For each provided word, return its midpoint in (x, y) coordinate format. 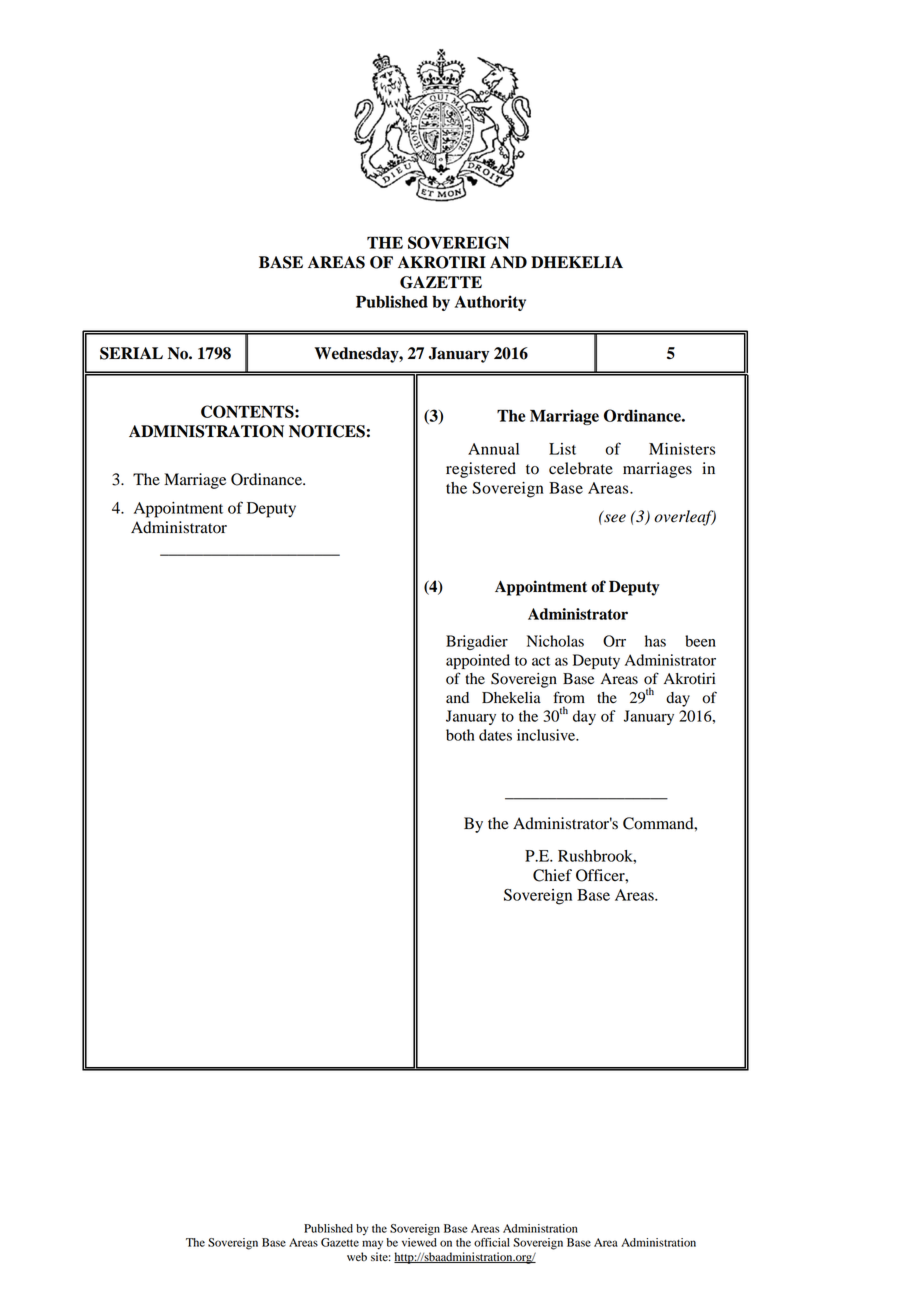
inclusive (547, 735)
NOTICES (327, 431)
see (614, 517)
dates (495, 735)
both (460, 735)
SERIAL (131, 353)
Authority (490, 303)
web (357, 1257)
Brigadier (477, 642)
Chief (552, 875)
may (372, 1245)
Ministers (682, 449)
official (492, 1242)
